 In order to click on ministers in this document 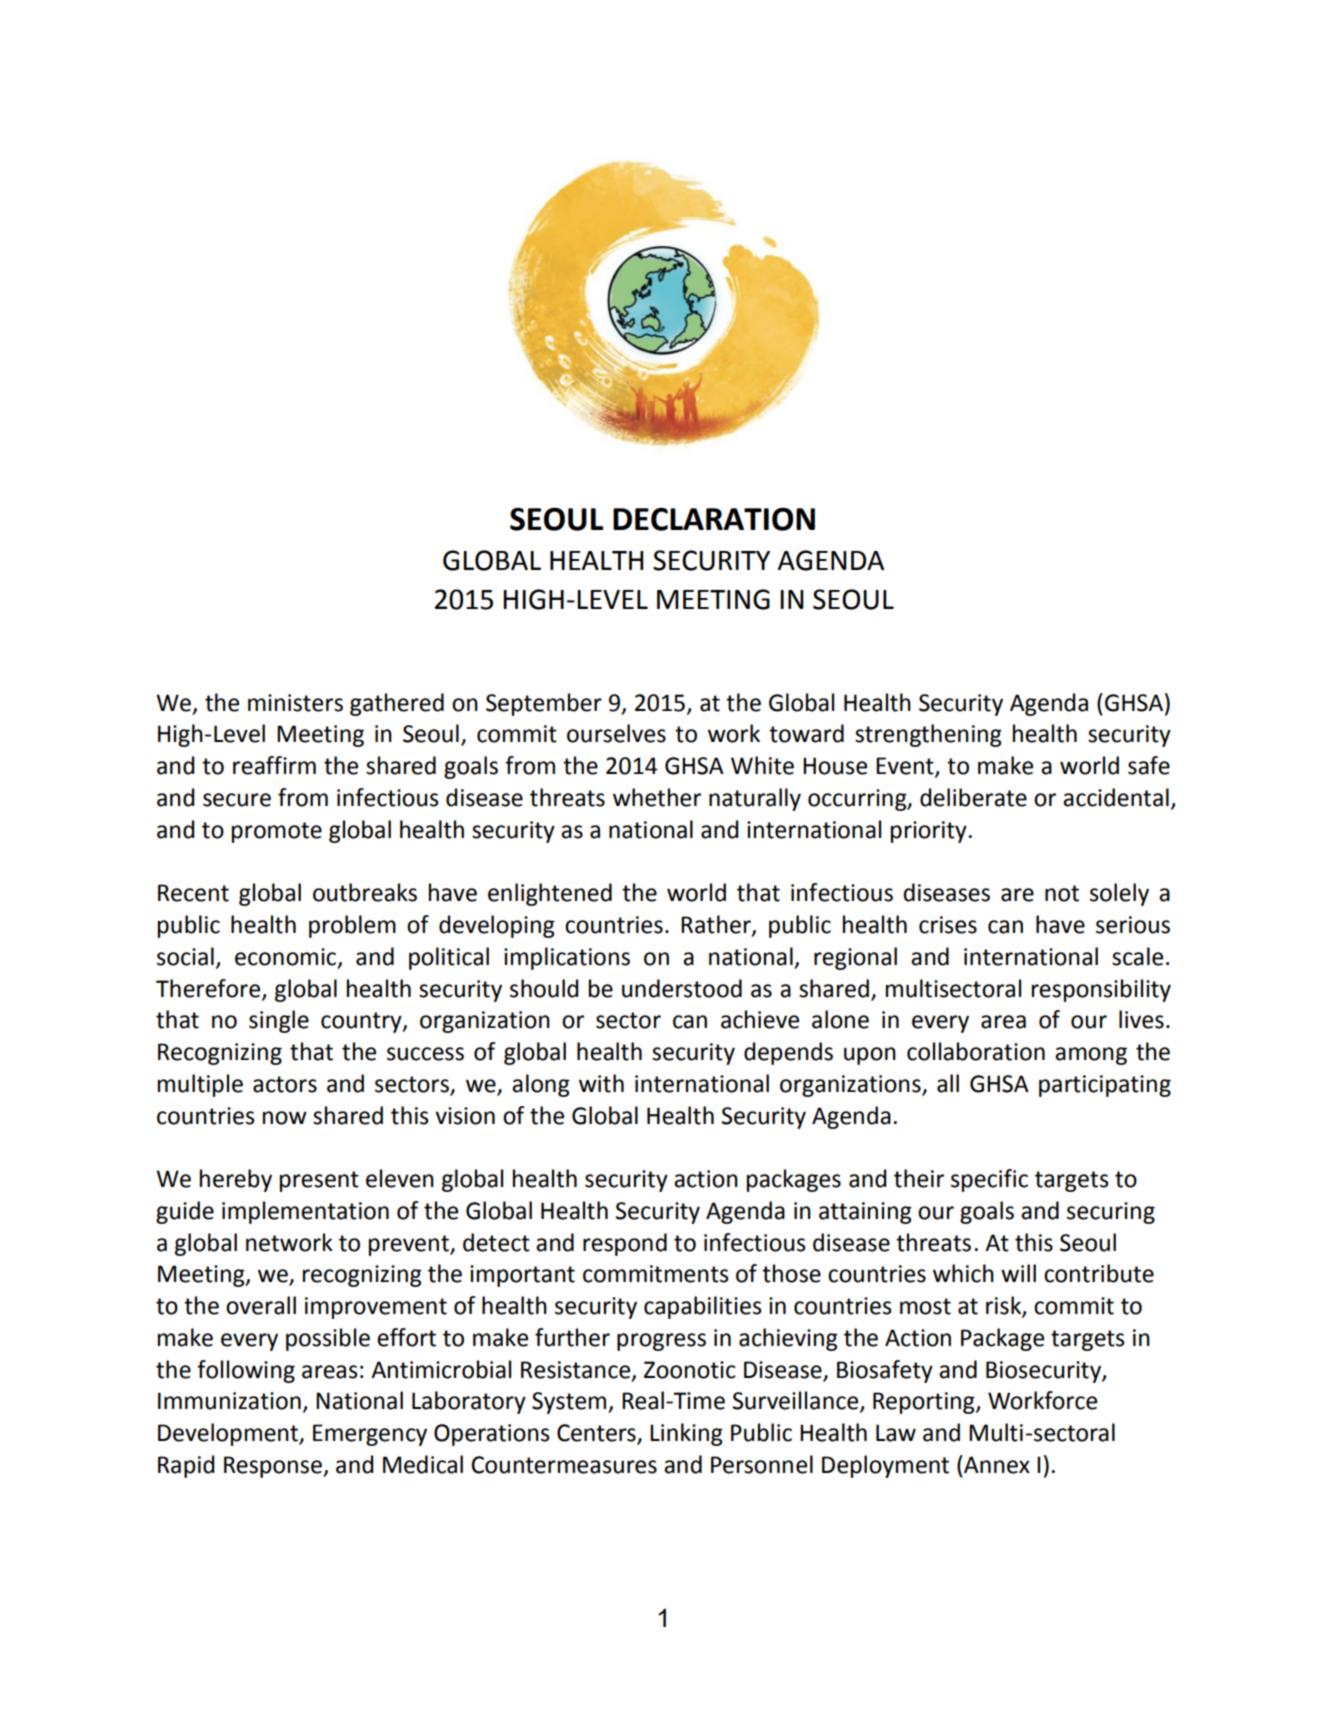, I will do `click(295, 703)`.
